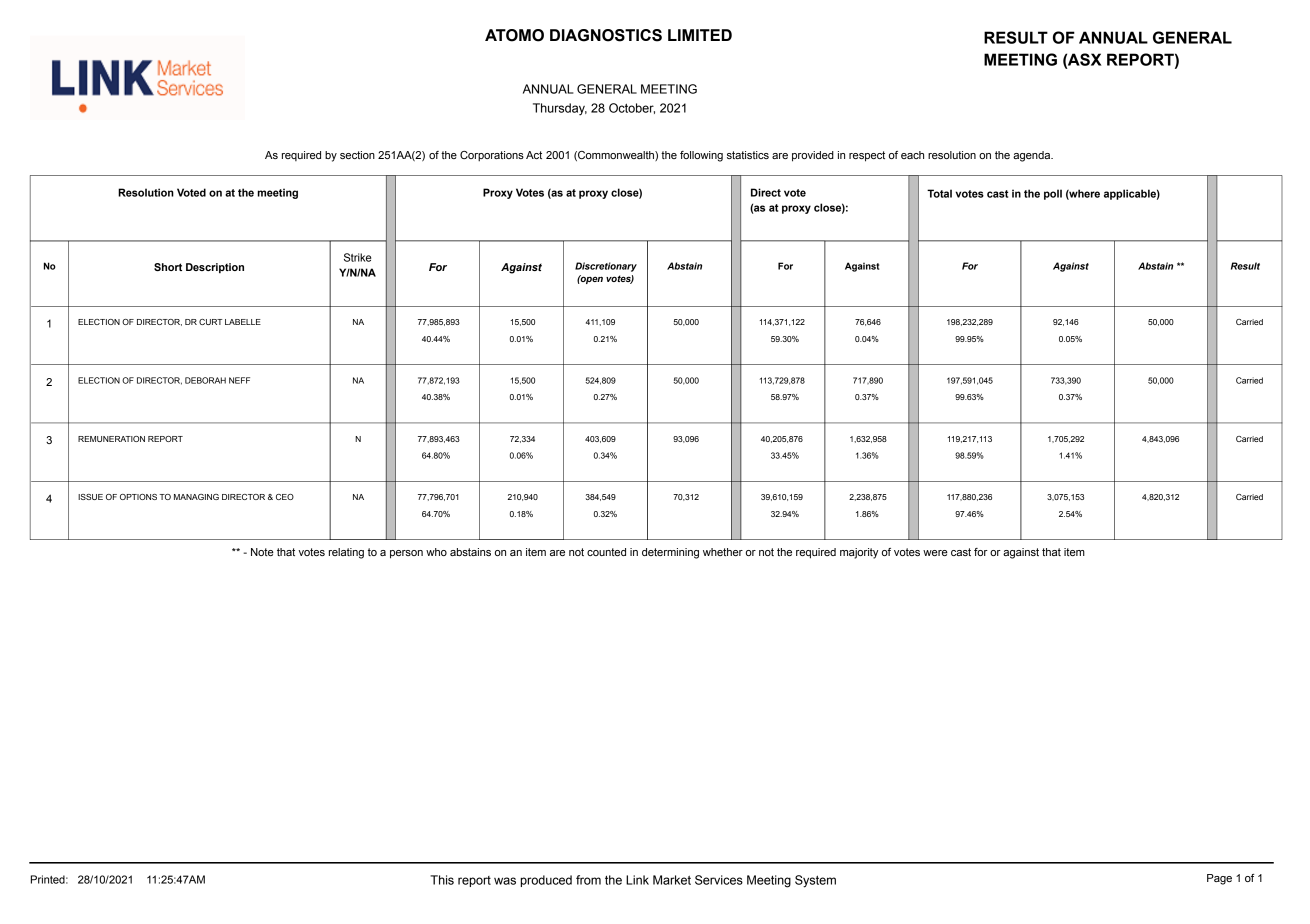  I want to click on were, so click(935, 553).
